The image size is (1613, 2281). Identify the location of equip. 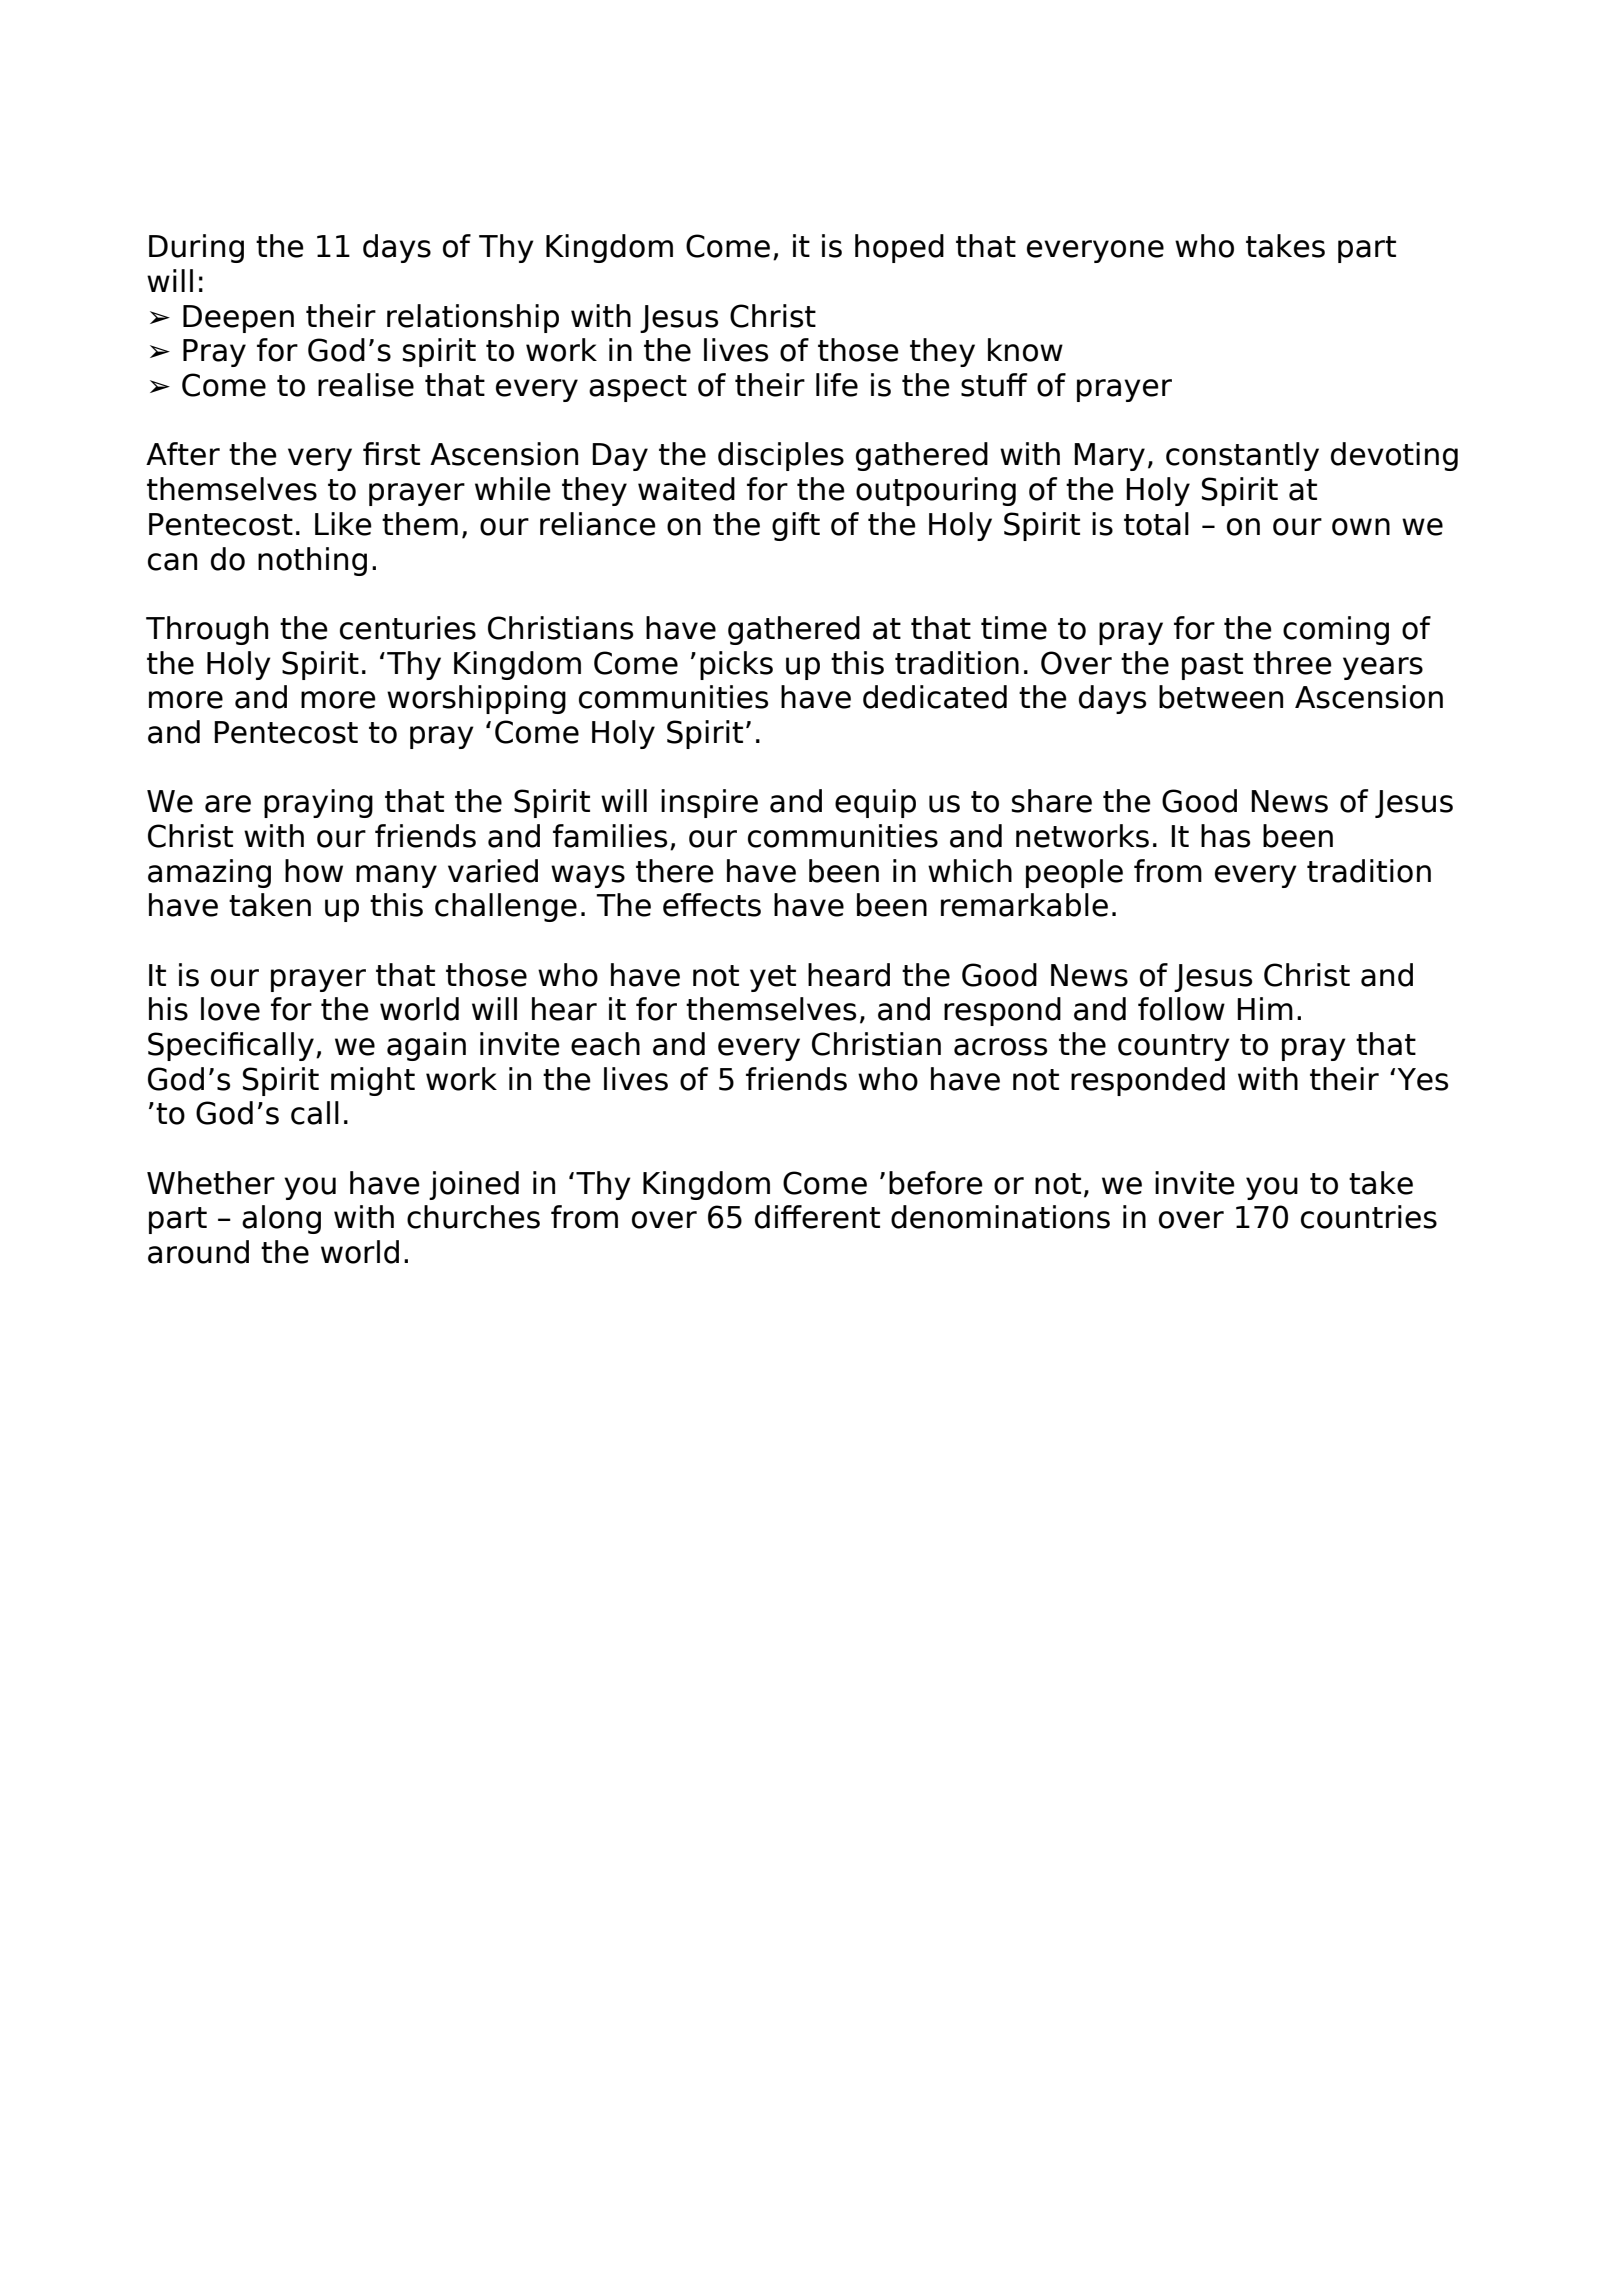
(875, 803).
